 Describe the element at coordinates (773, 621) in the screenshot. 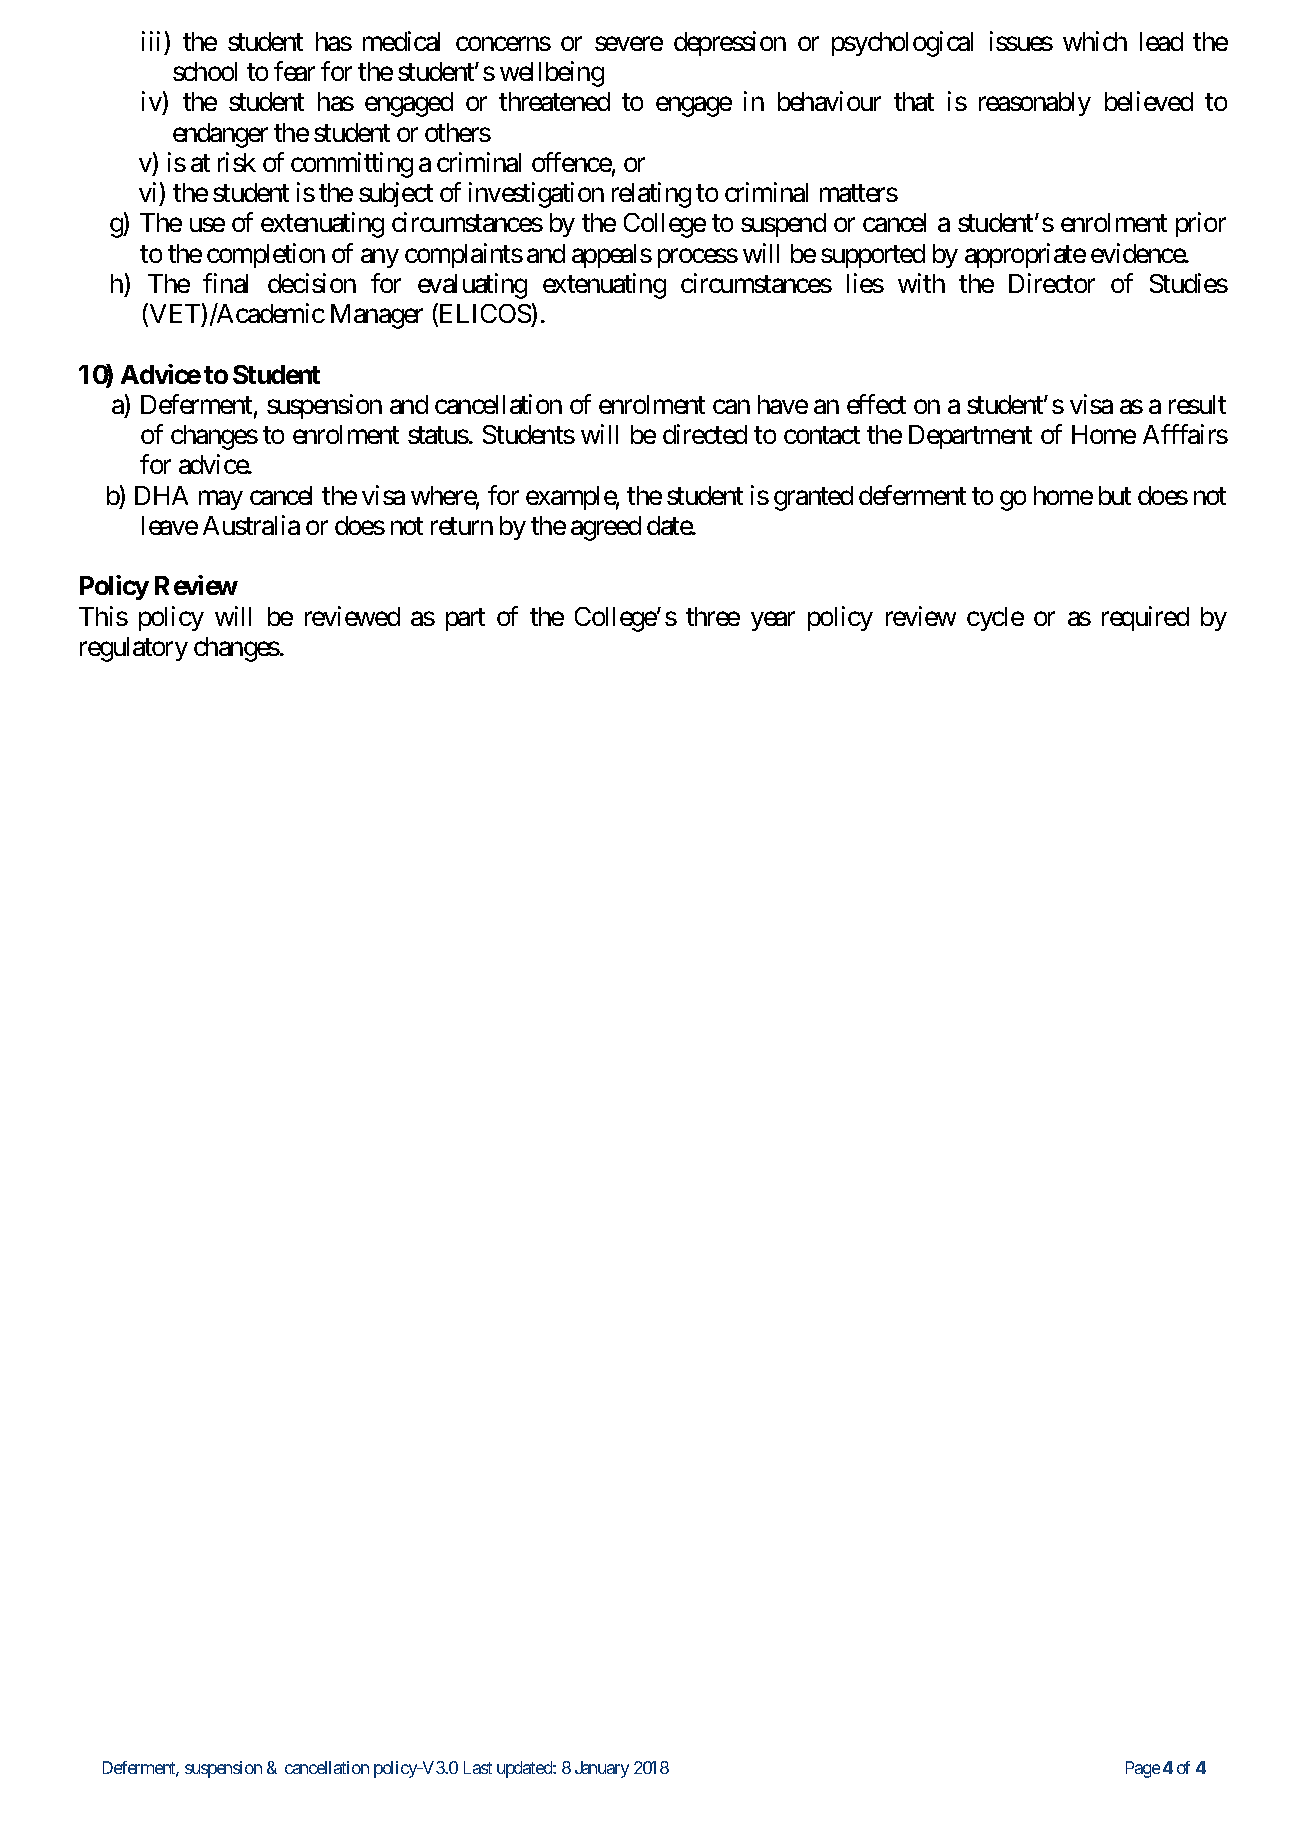

I see `year` at that location.
